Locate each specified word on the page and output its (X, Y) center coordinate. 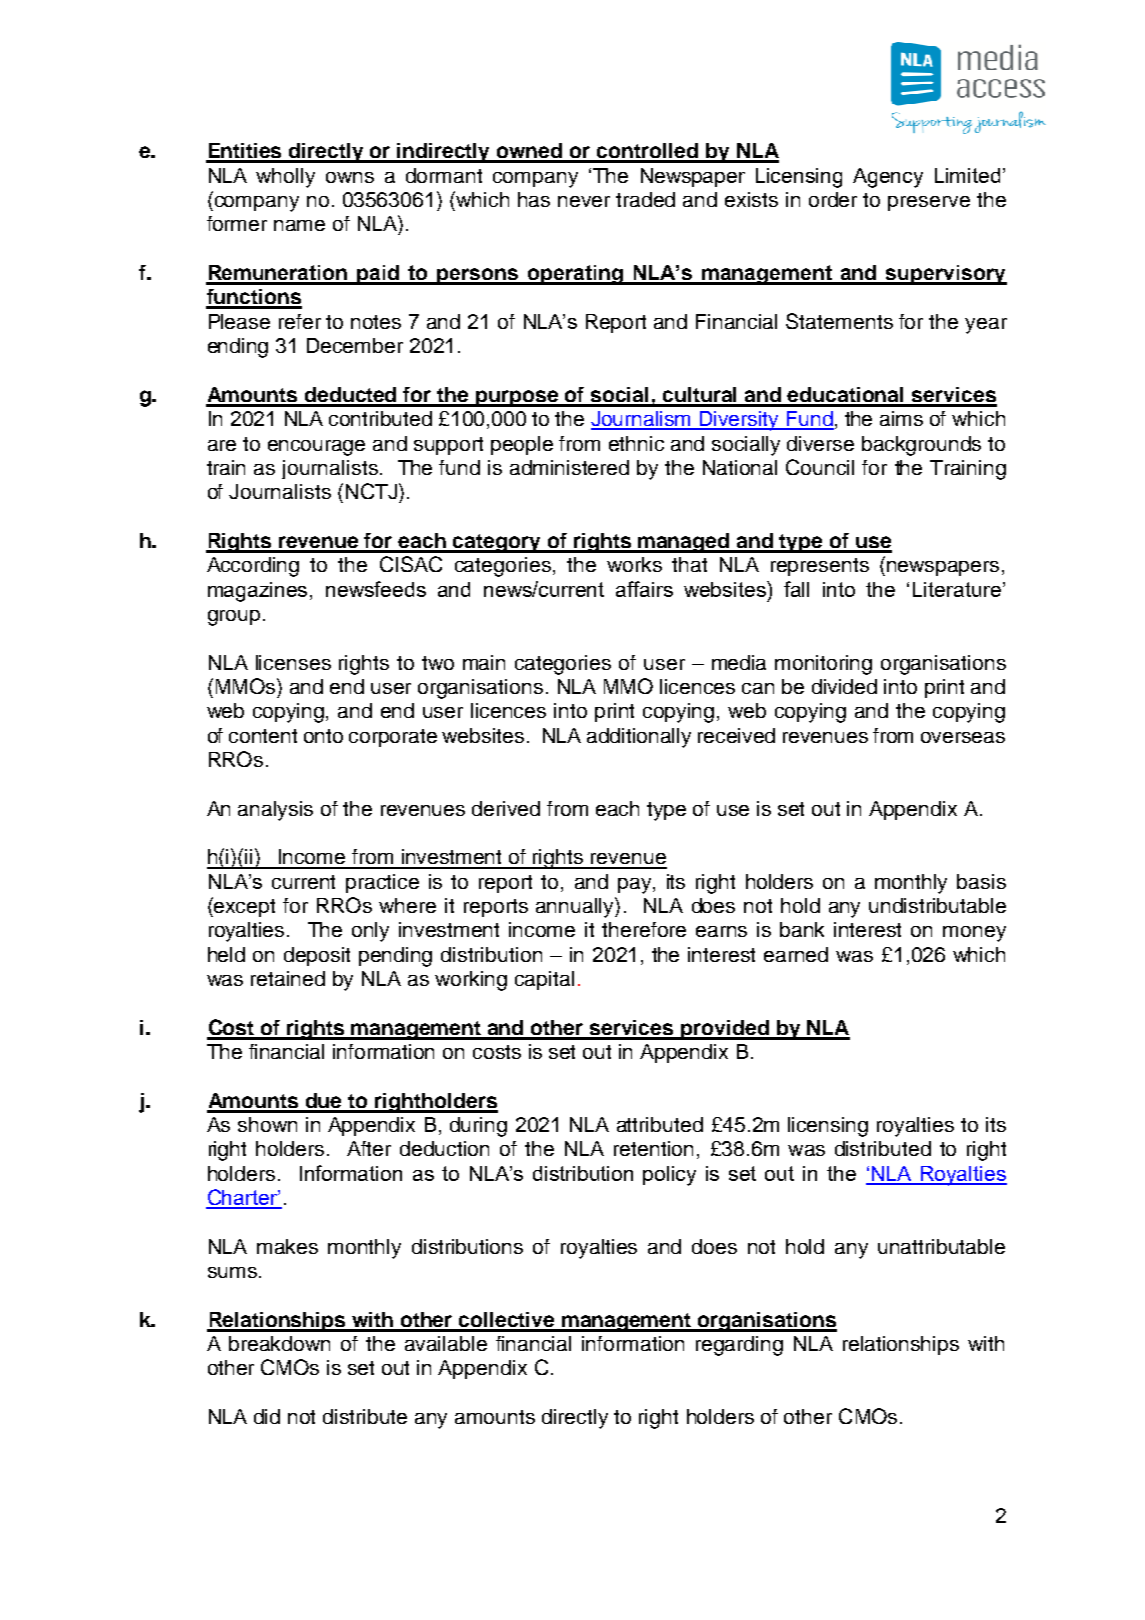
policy (669, 1176)
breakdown (279, 1343)
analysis (275, 811)
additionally (639, 738)
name (299, 225)
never (584, 201)
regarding (739, 1346)
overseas (963, 737)
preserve (929, 203)
